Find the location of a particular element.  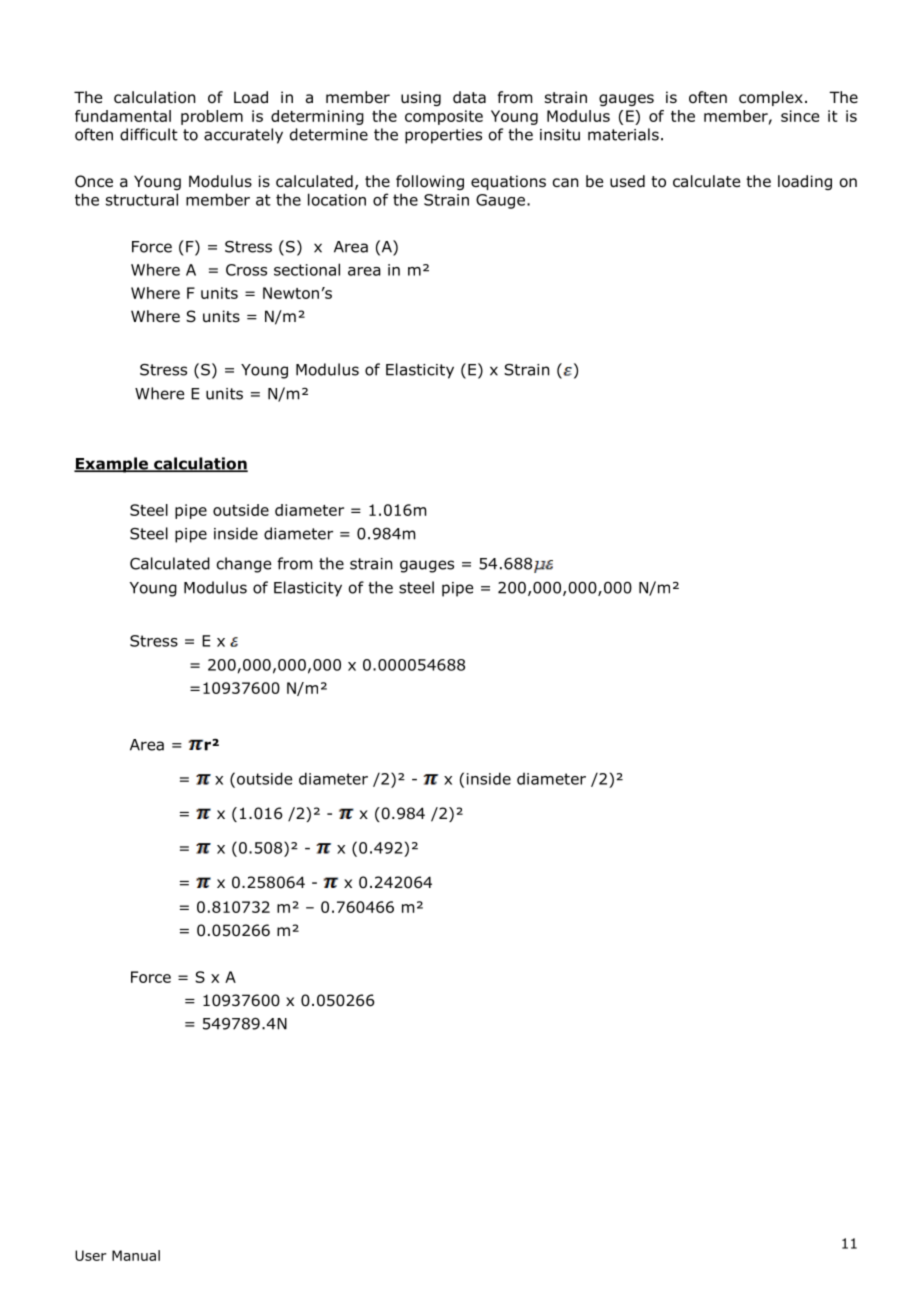

difficult is located at coordinates (149, 134).
